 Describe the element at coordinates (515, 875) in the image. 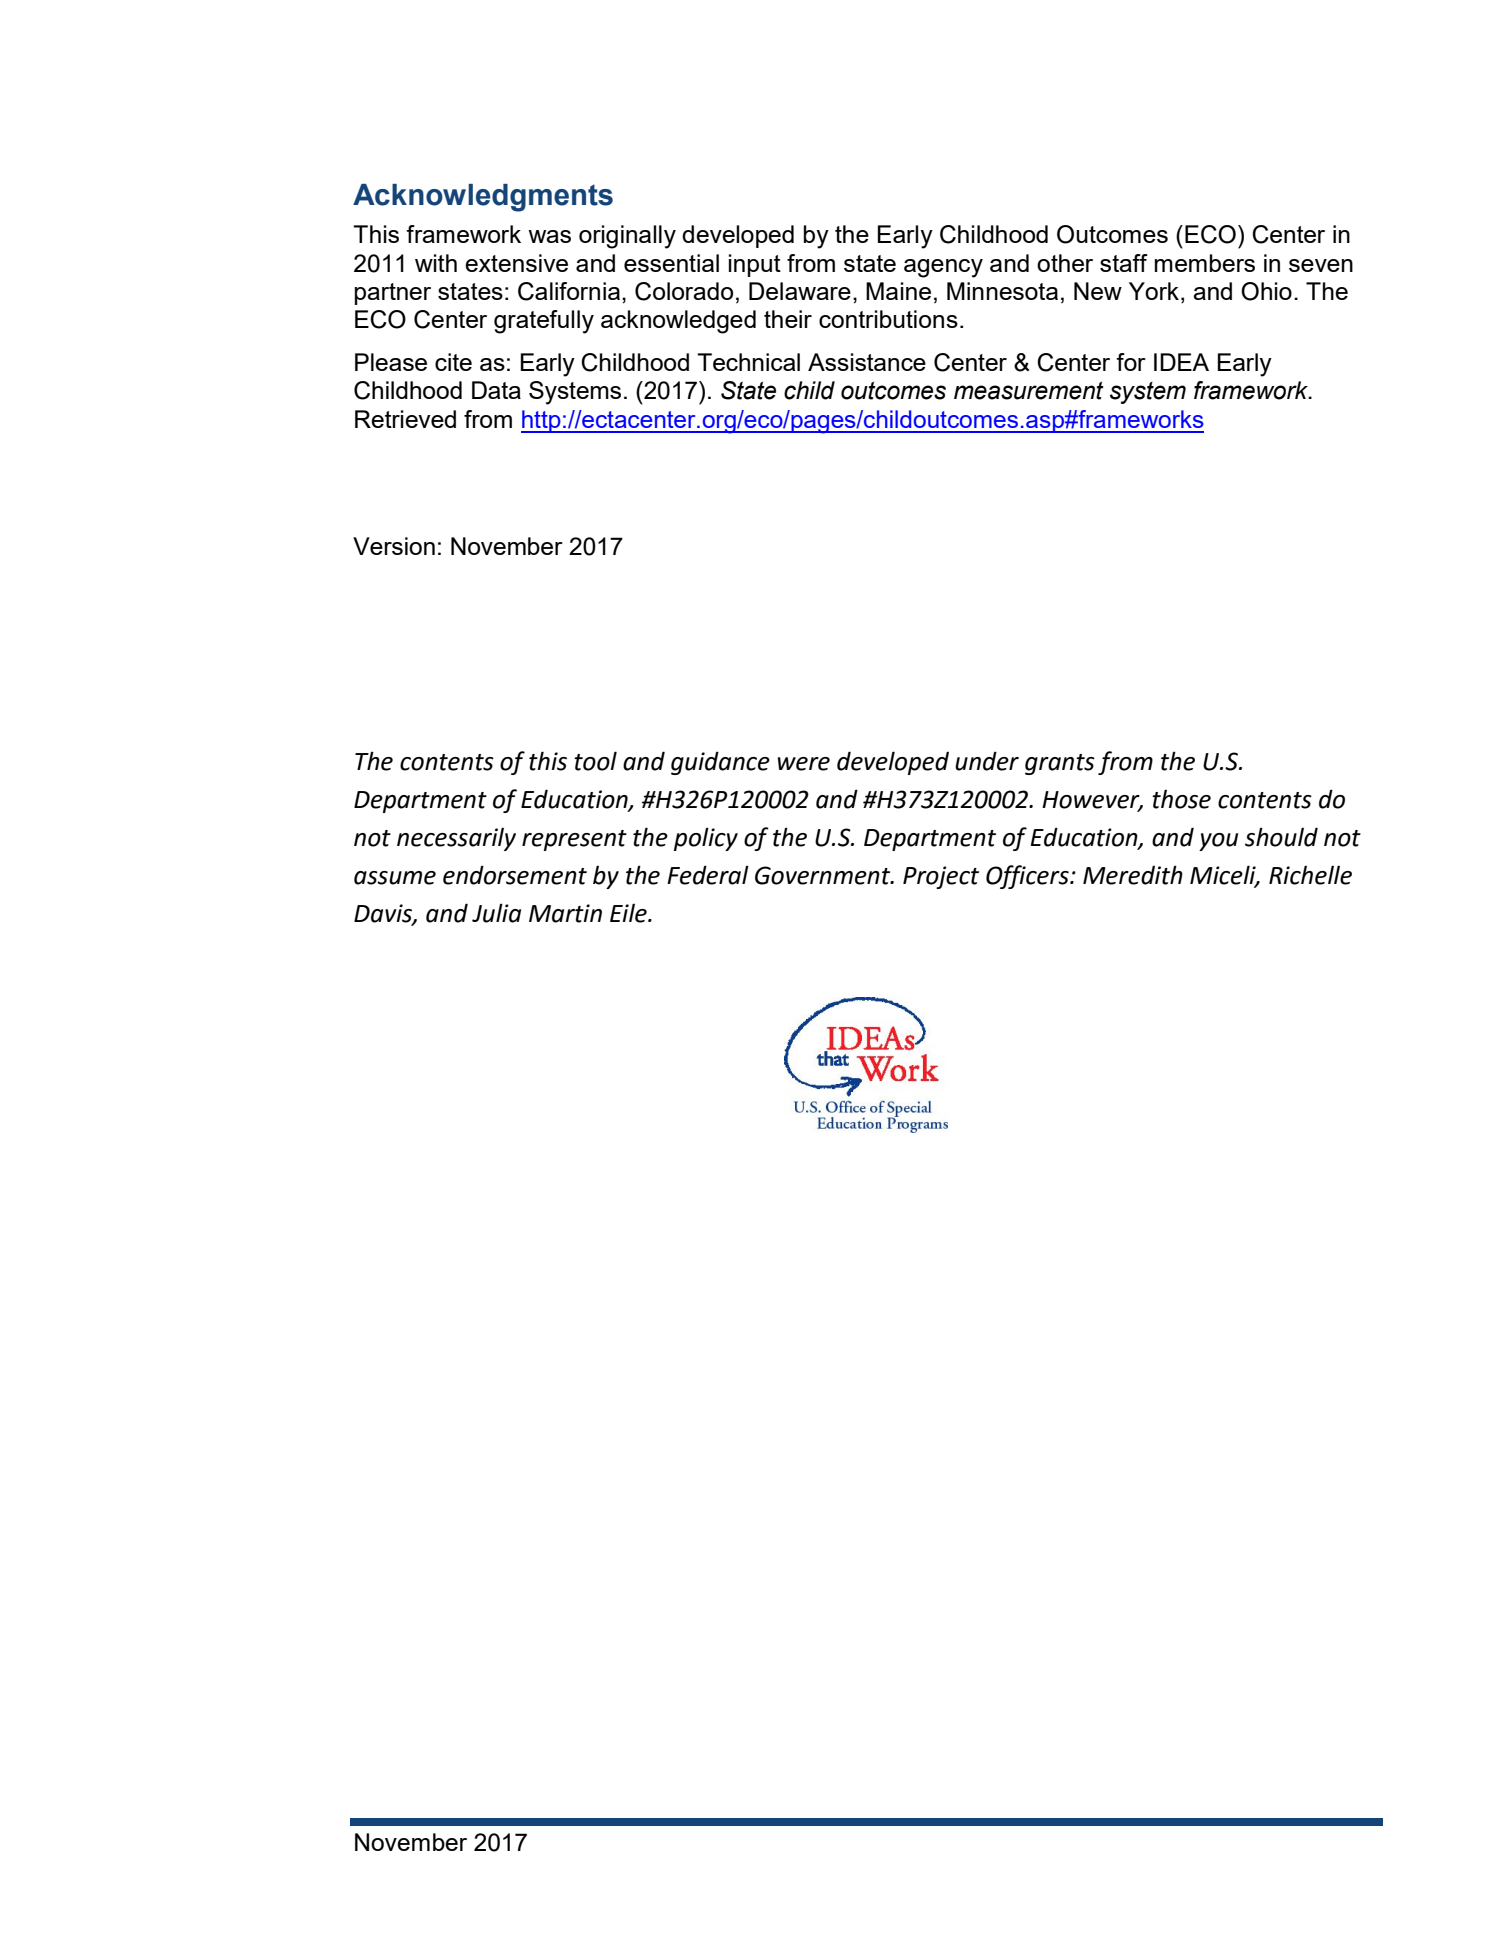

I see `endorsement` at that location.
